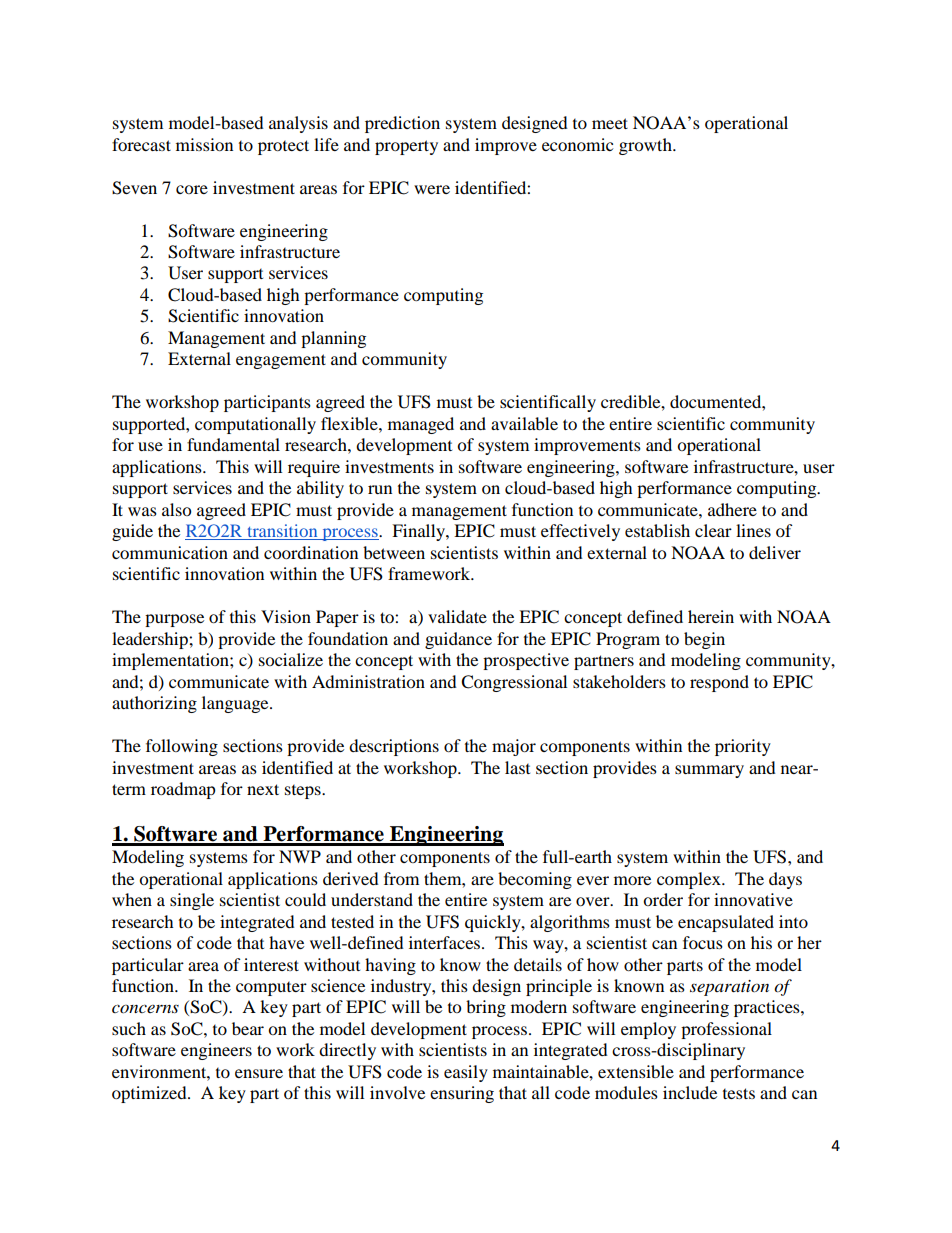 The width and height of the document is (952, 1233). I want to click on herein, so click(711, 616).
